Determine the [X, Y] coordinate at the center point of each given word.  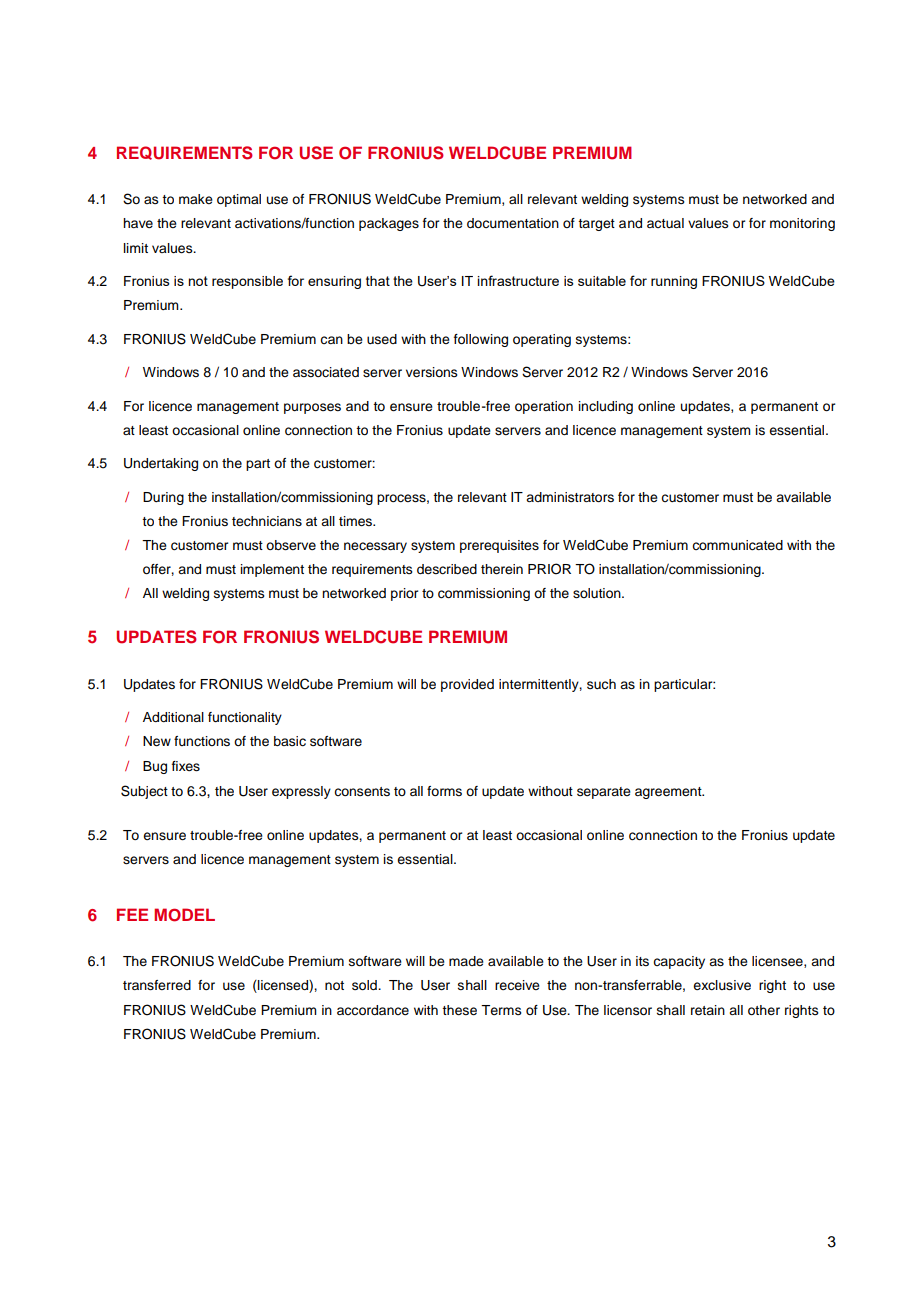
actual [665, 223]
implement [272, 570]
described [447, 569]
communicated [737, 545]
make [196, 199]
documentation [513, 223]
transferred [157, 985]
